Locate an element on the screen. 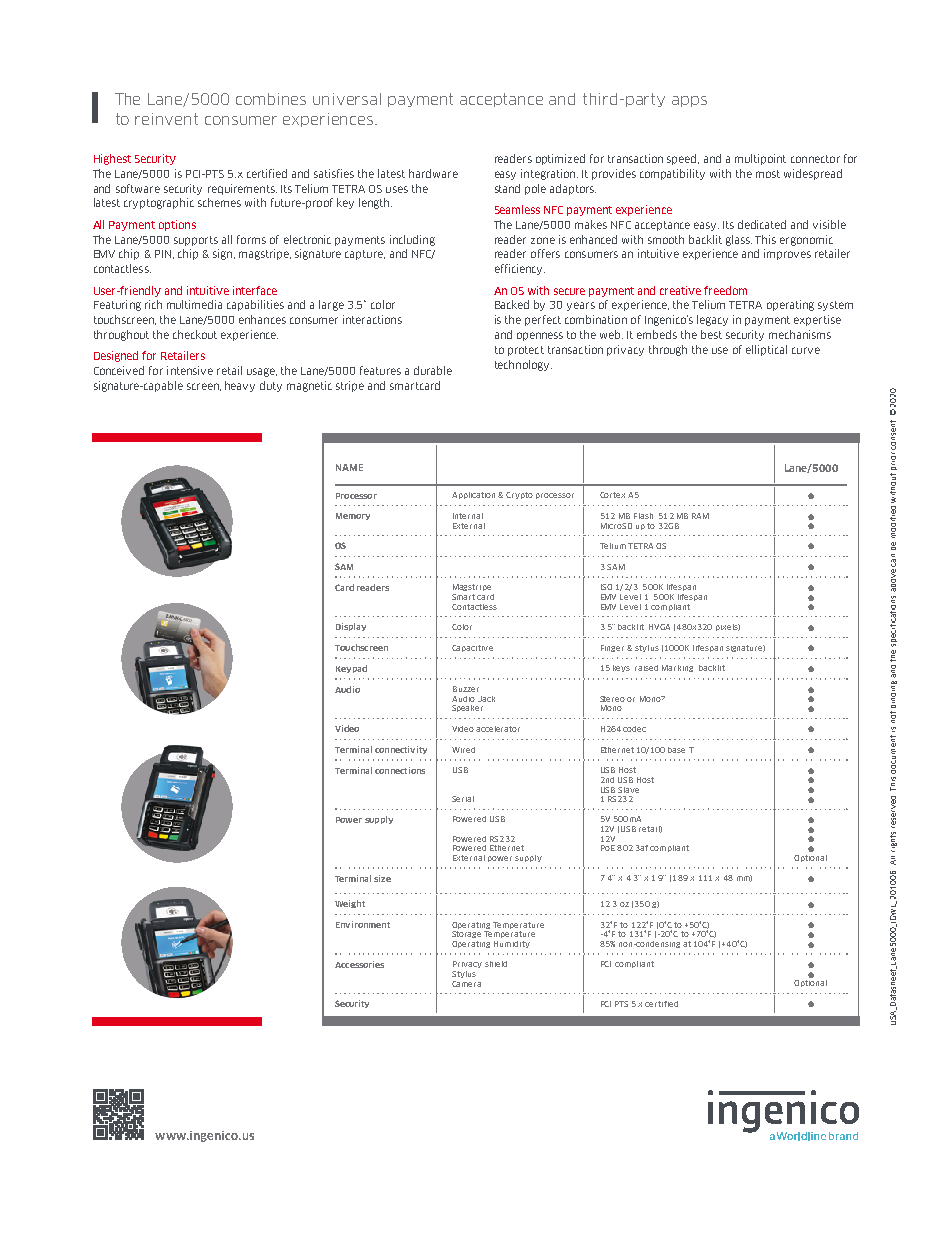  Backed is located at coordinates (512, 304).
